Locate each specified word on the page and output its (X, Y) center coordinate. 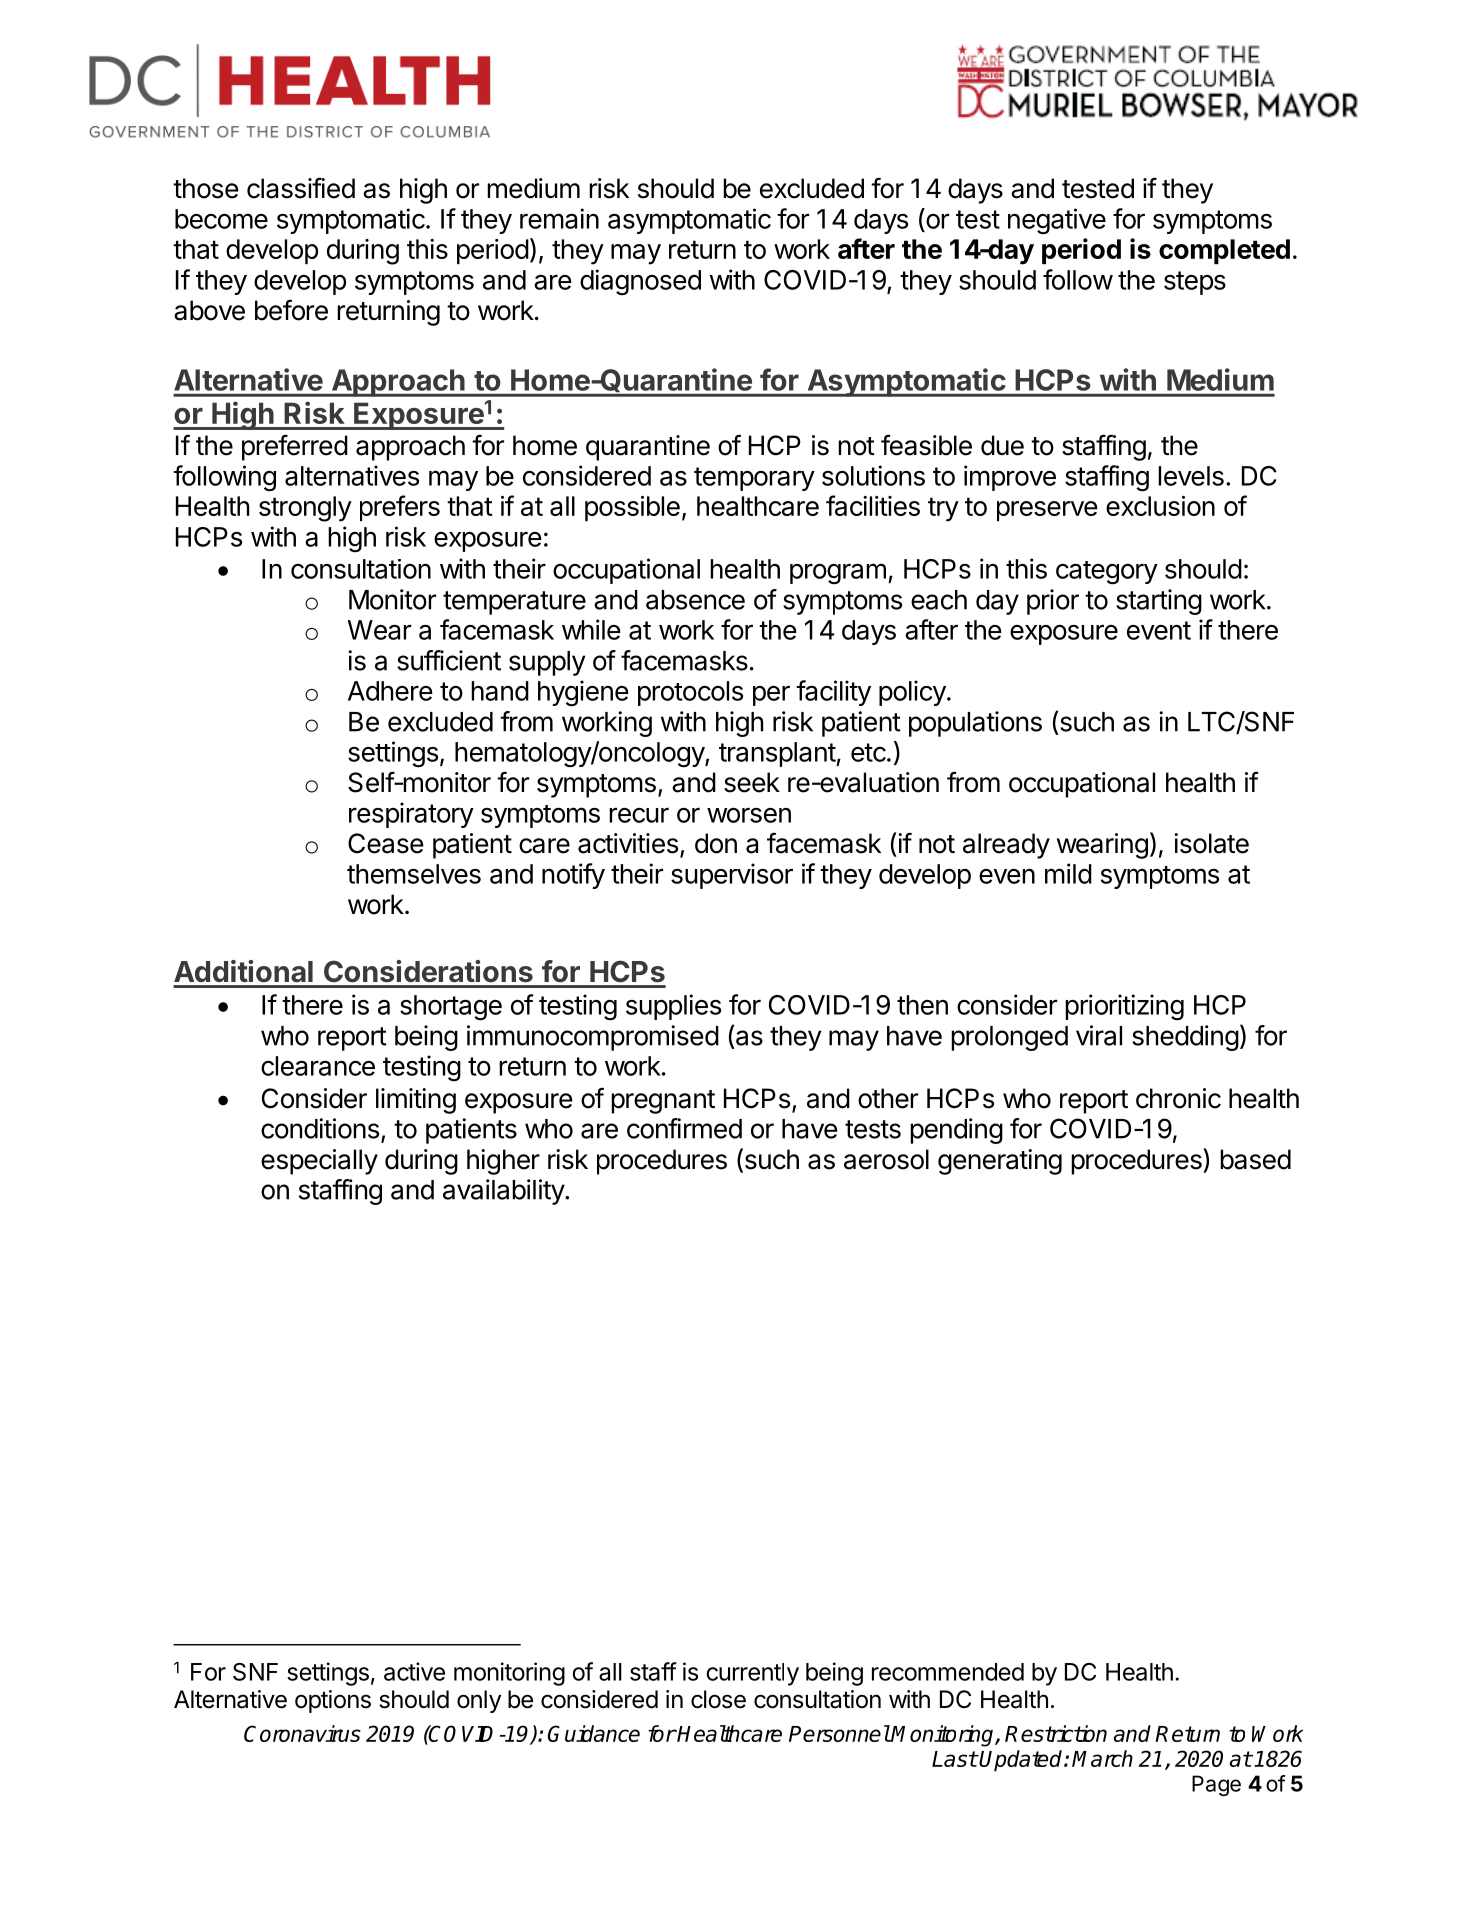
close (718, 1699)
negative (1057, 221)
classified (301, 188)
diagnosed (640, 282)
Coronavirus (302, 1733)
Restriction (1056, 1733)
